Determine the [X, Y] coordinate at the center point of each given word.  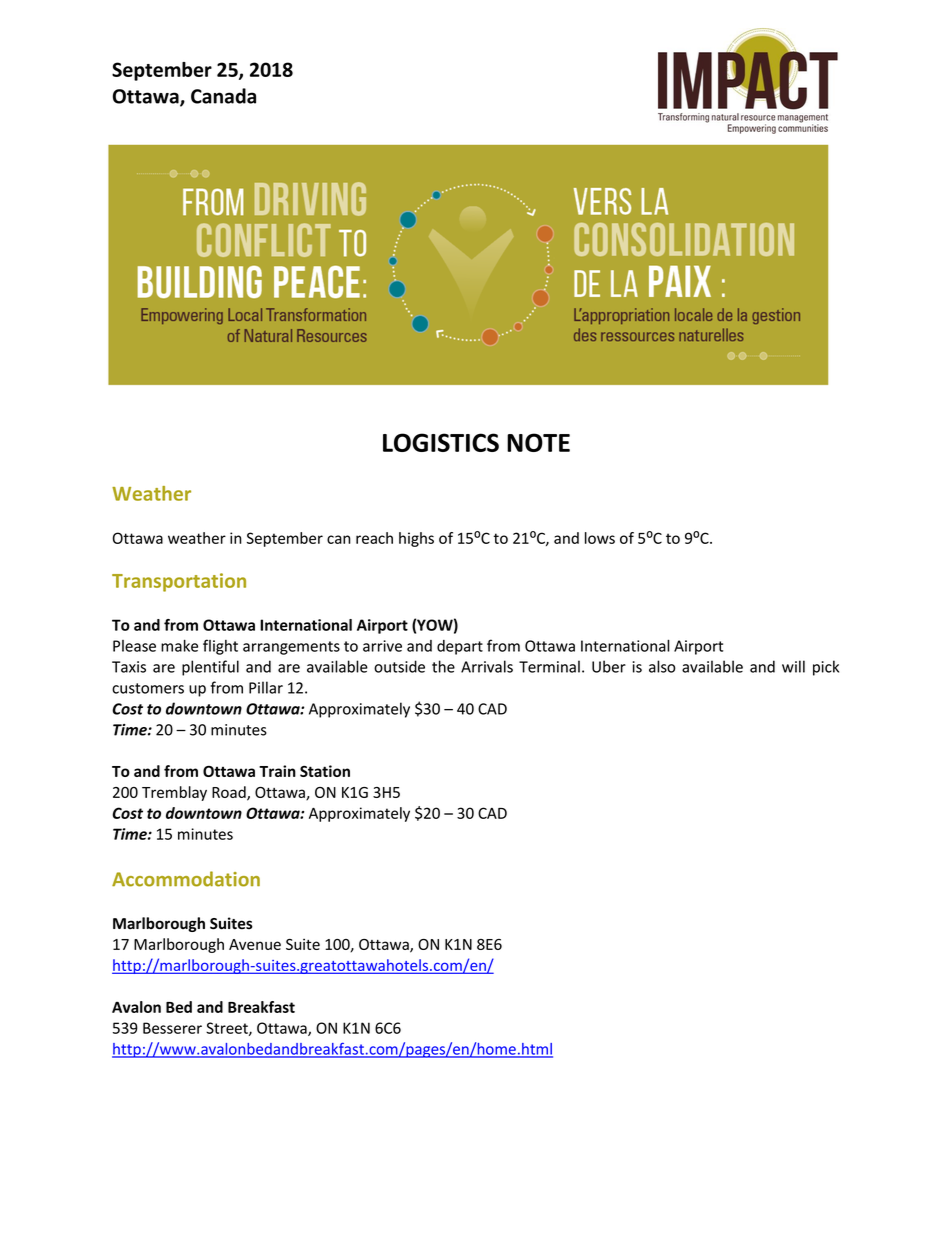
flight [220, 647]
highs [416, 539]
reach [374, 538]
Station [325, 771]
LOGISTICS [441, 442]
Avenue [255, 944]
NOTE [538, 442]
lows [600, 538]
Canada [223, 96]
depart [460, 647]
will [793, 666]
